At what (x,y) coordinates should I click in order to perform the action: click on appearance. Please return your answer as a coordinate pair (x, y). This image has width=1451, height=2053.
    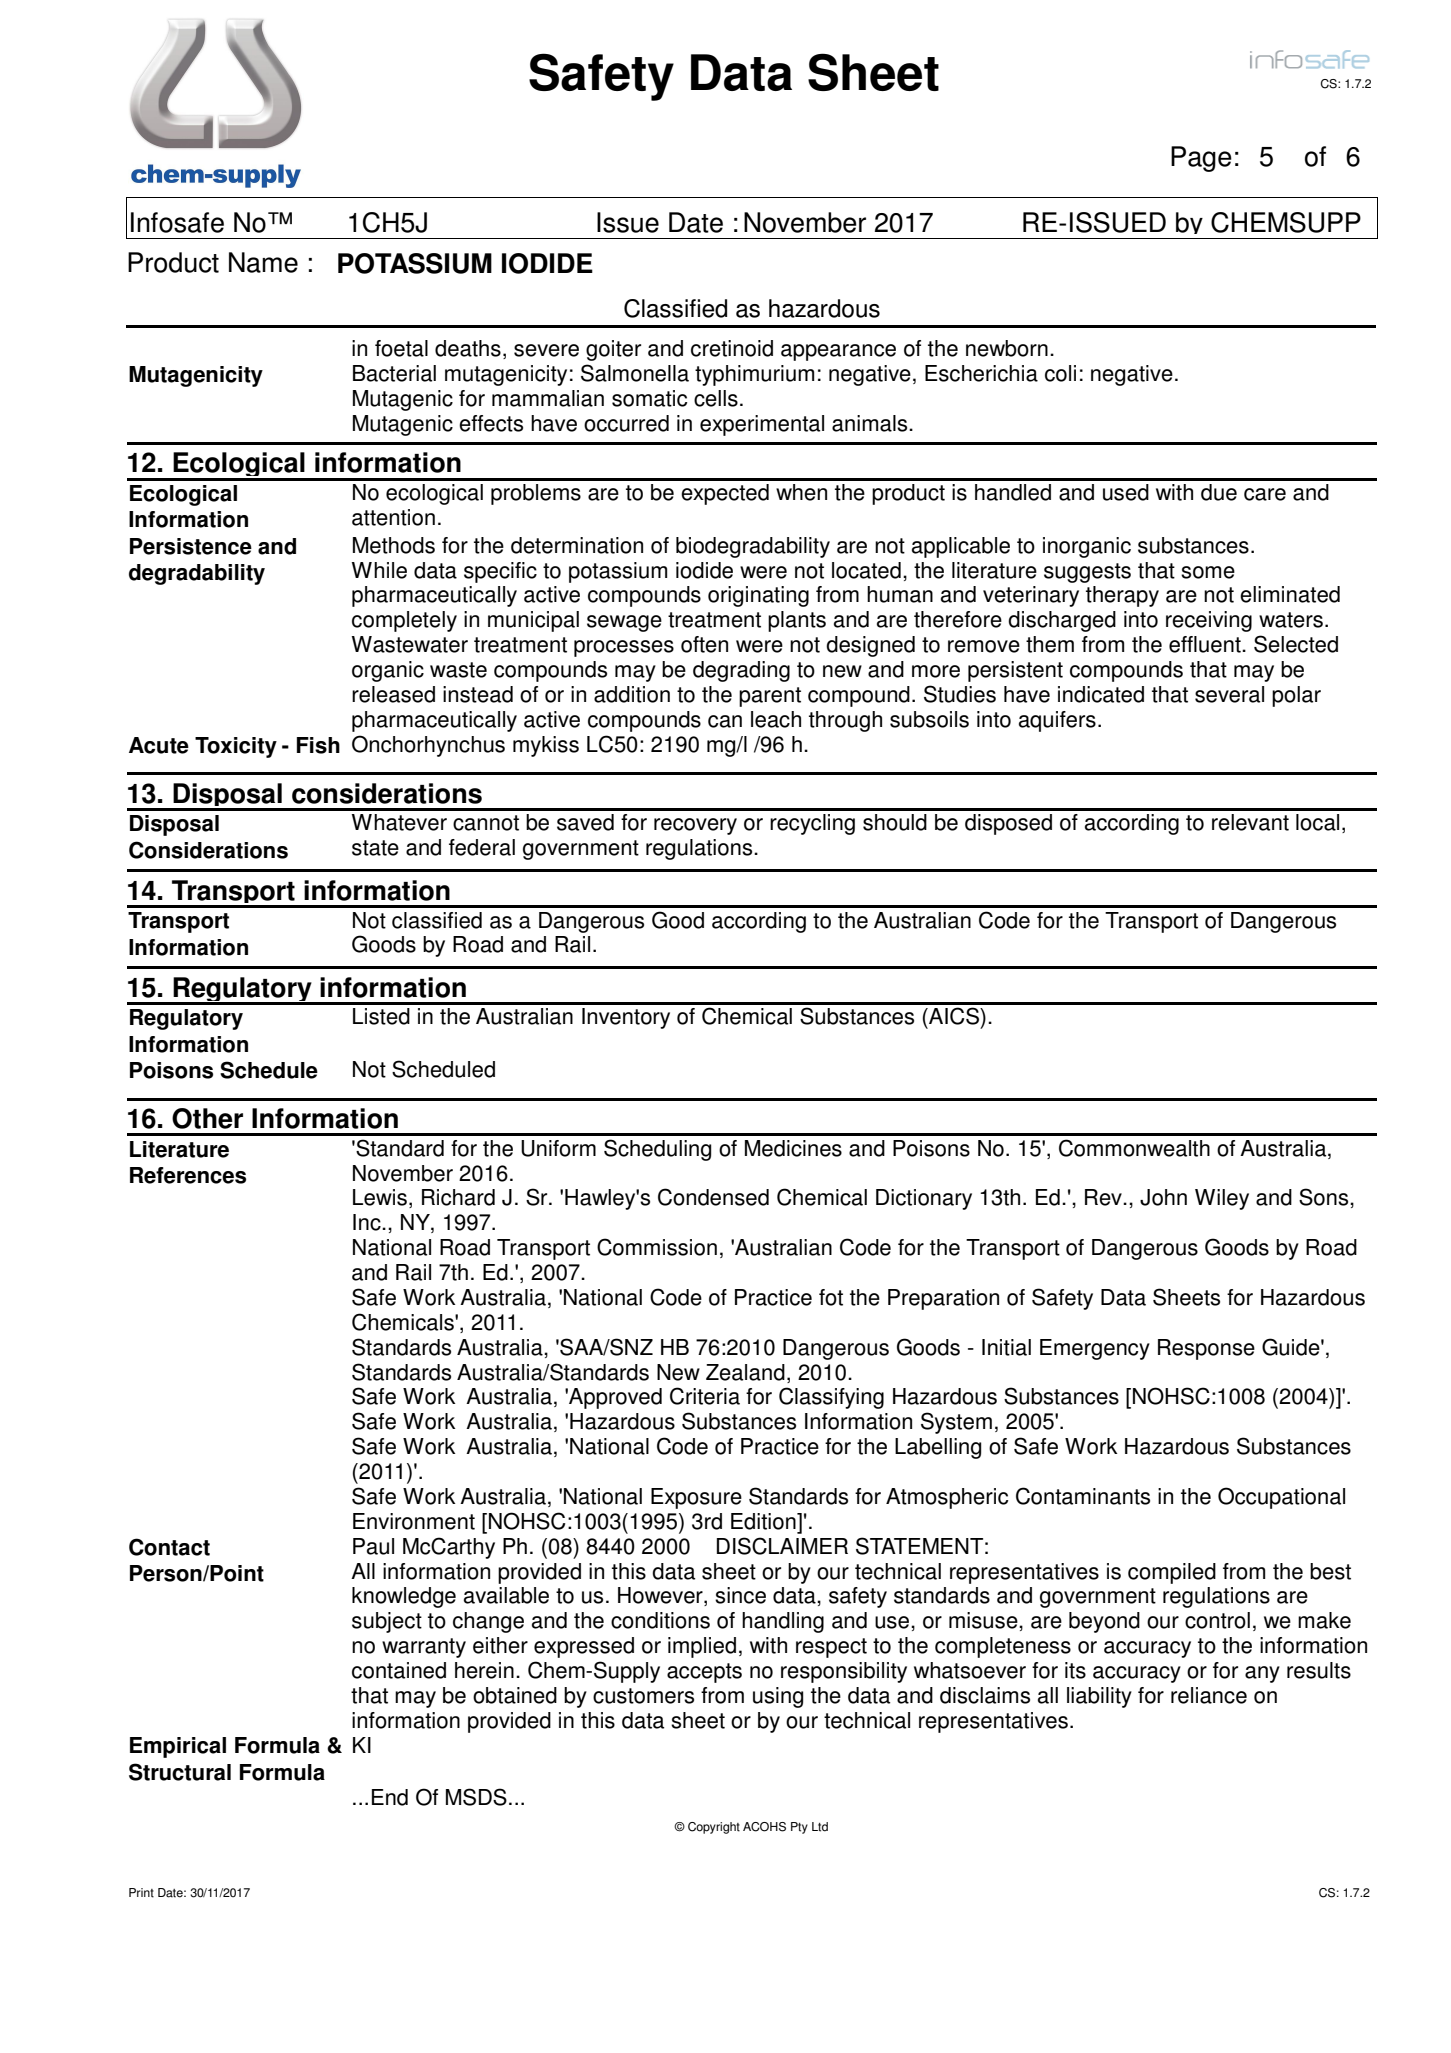
    Looking at the image, I should click on (838, 352).
